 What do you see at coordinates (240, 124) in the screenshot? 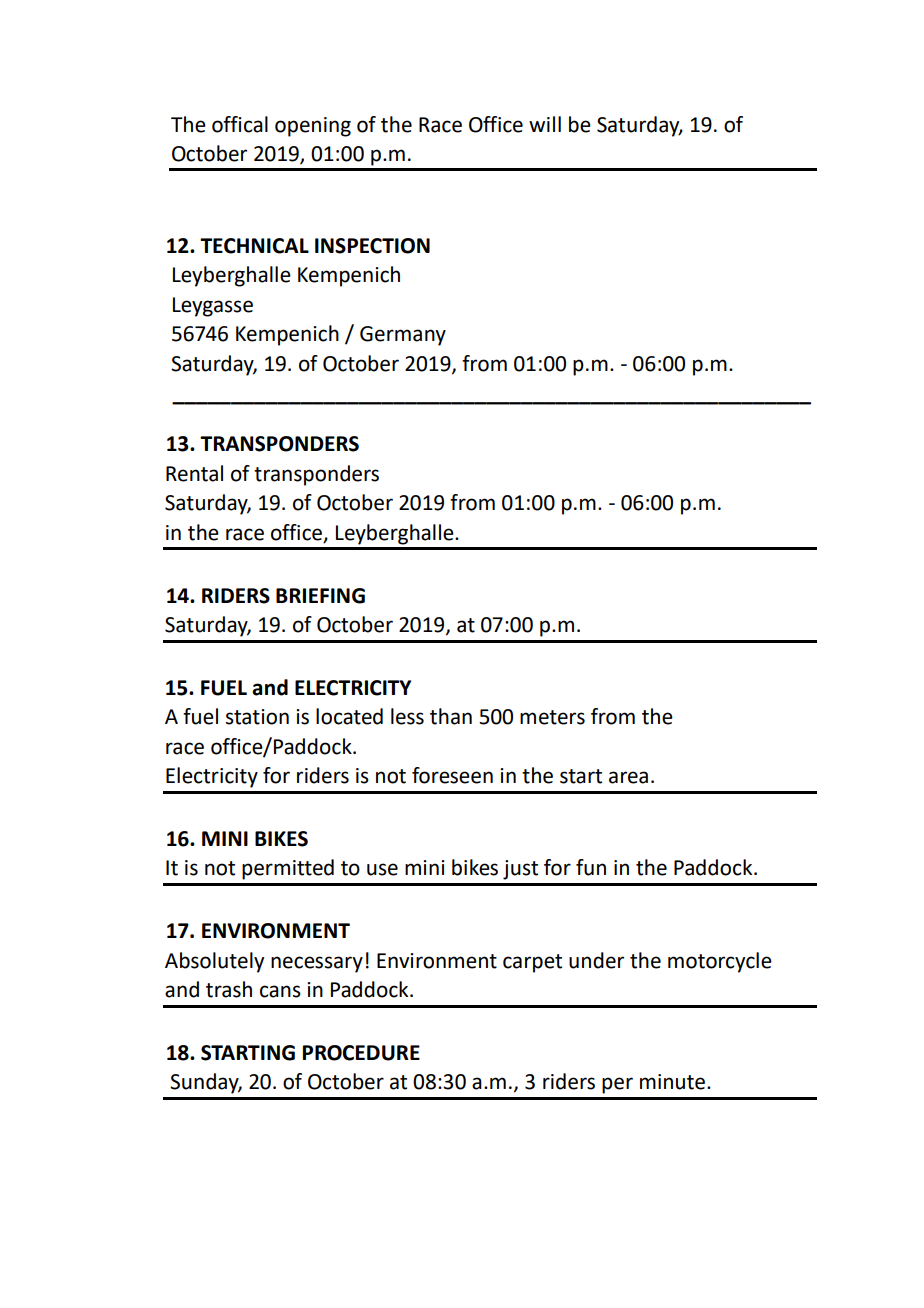
I see `offical` at bounding box center [240, 124].
